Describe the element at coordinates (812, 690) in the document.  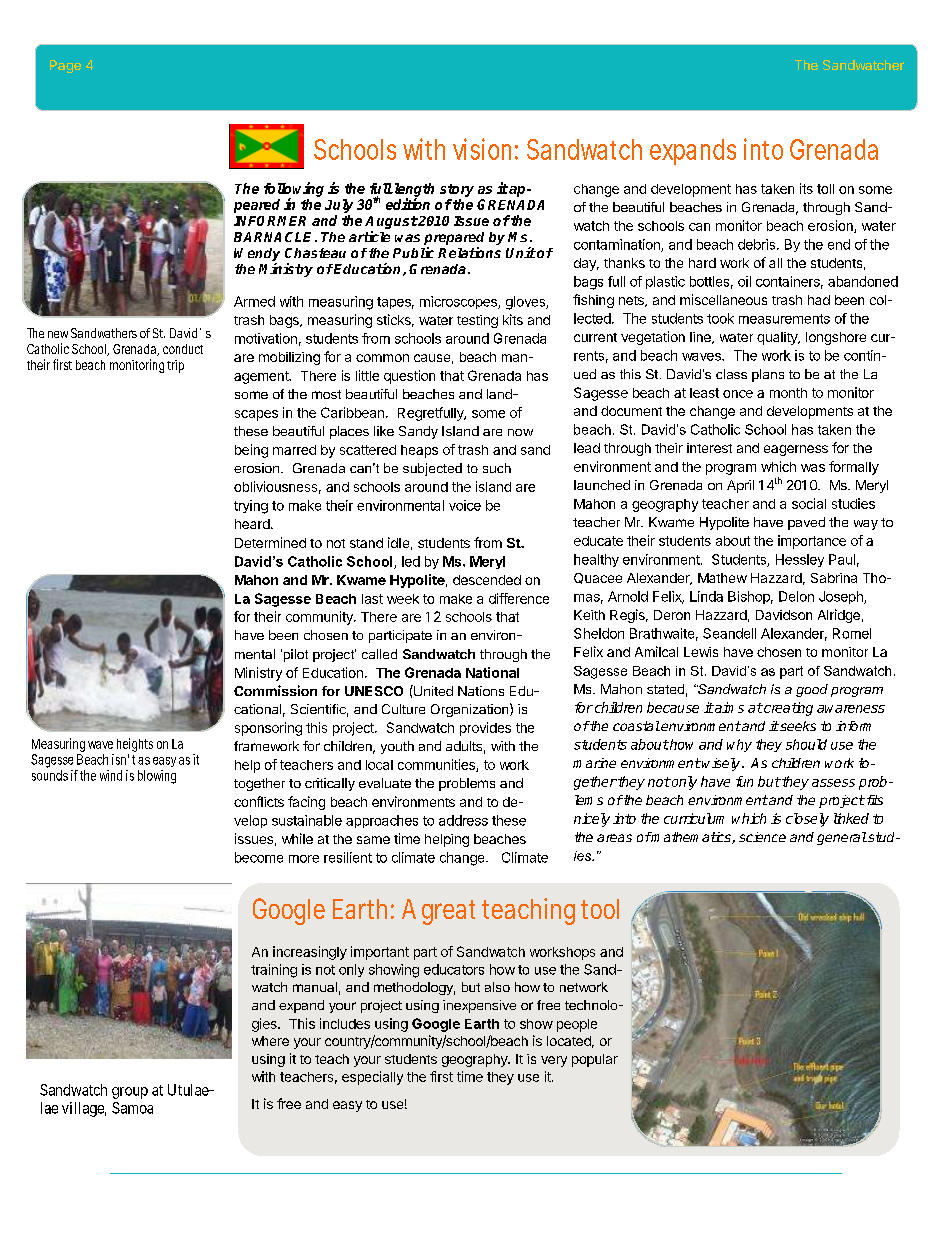
I see `good` at that location.
